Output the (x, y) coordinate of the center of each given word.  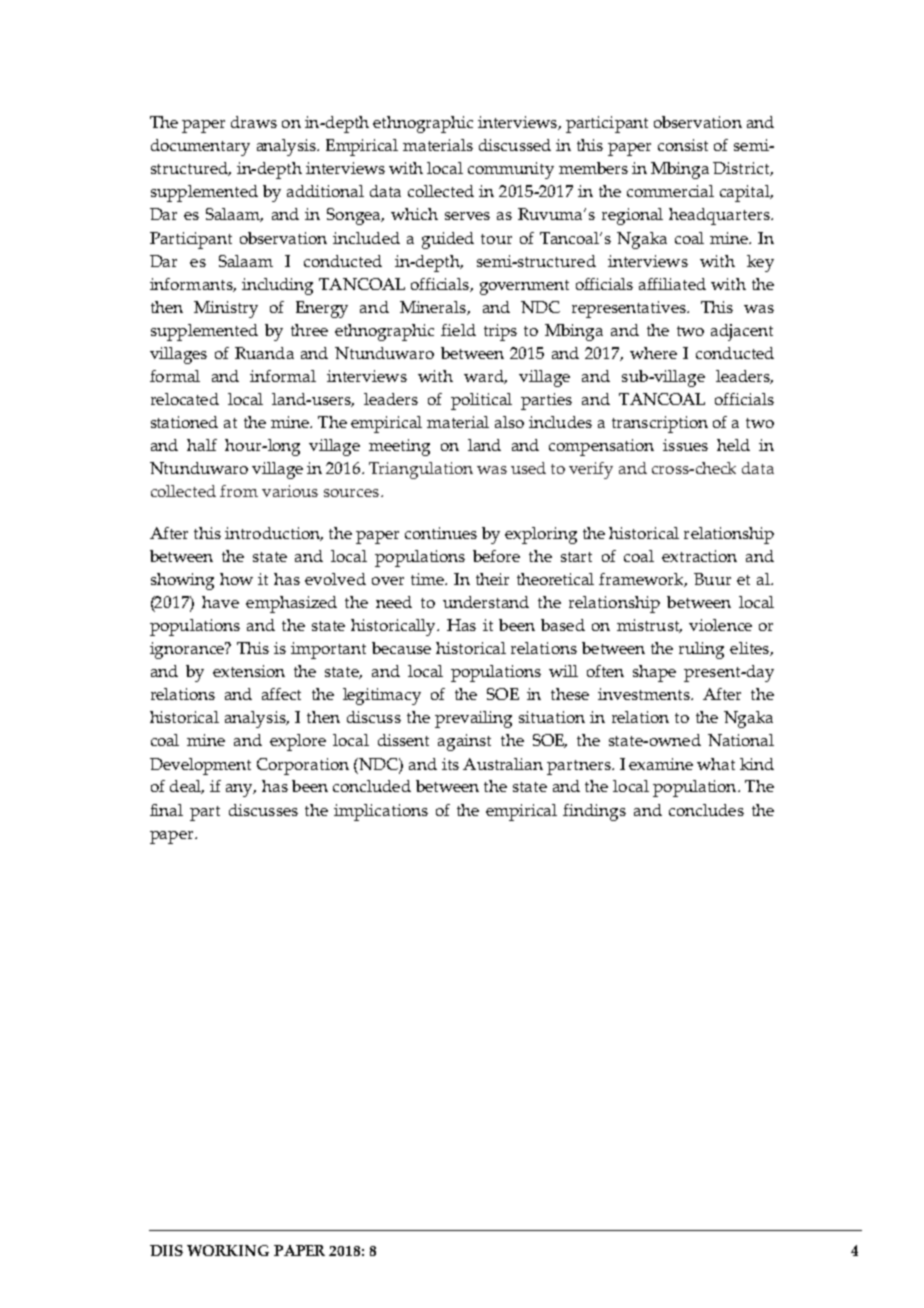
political (481, 401)
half (202, 445)
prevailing (473, 719)
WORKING (228, 1250)
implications (381, 812)
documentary (200, 147)
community (511, 170)
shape (654, 673)
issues (685, 445)
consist (683, 145)
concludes (706, 810)
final (166, 810)
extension (249, 671)
